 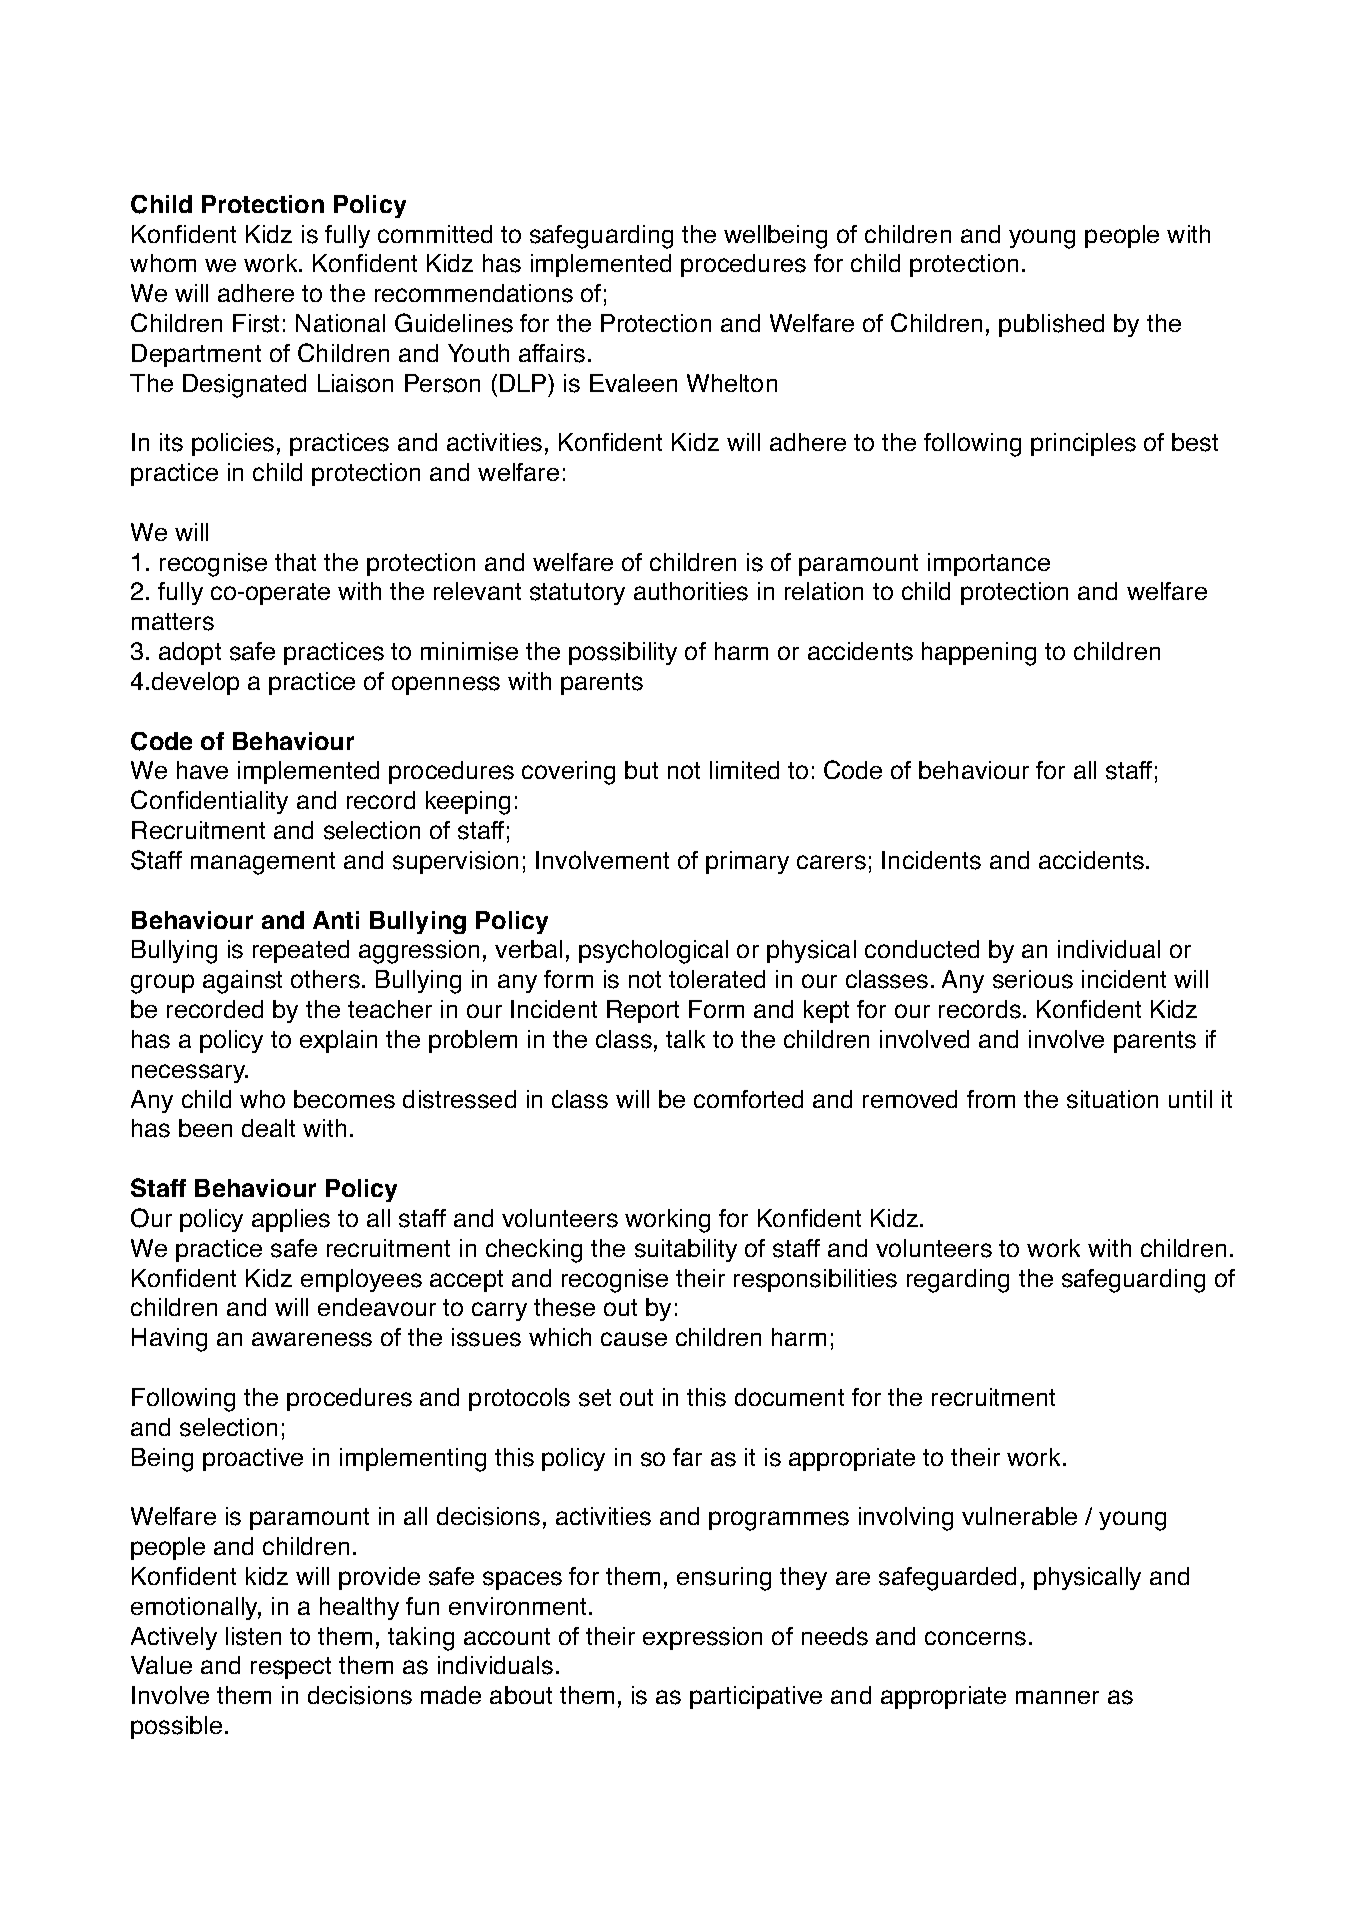 I want to click on expression, so click(x=702, y=1638).
